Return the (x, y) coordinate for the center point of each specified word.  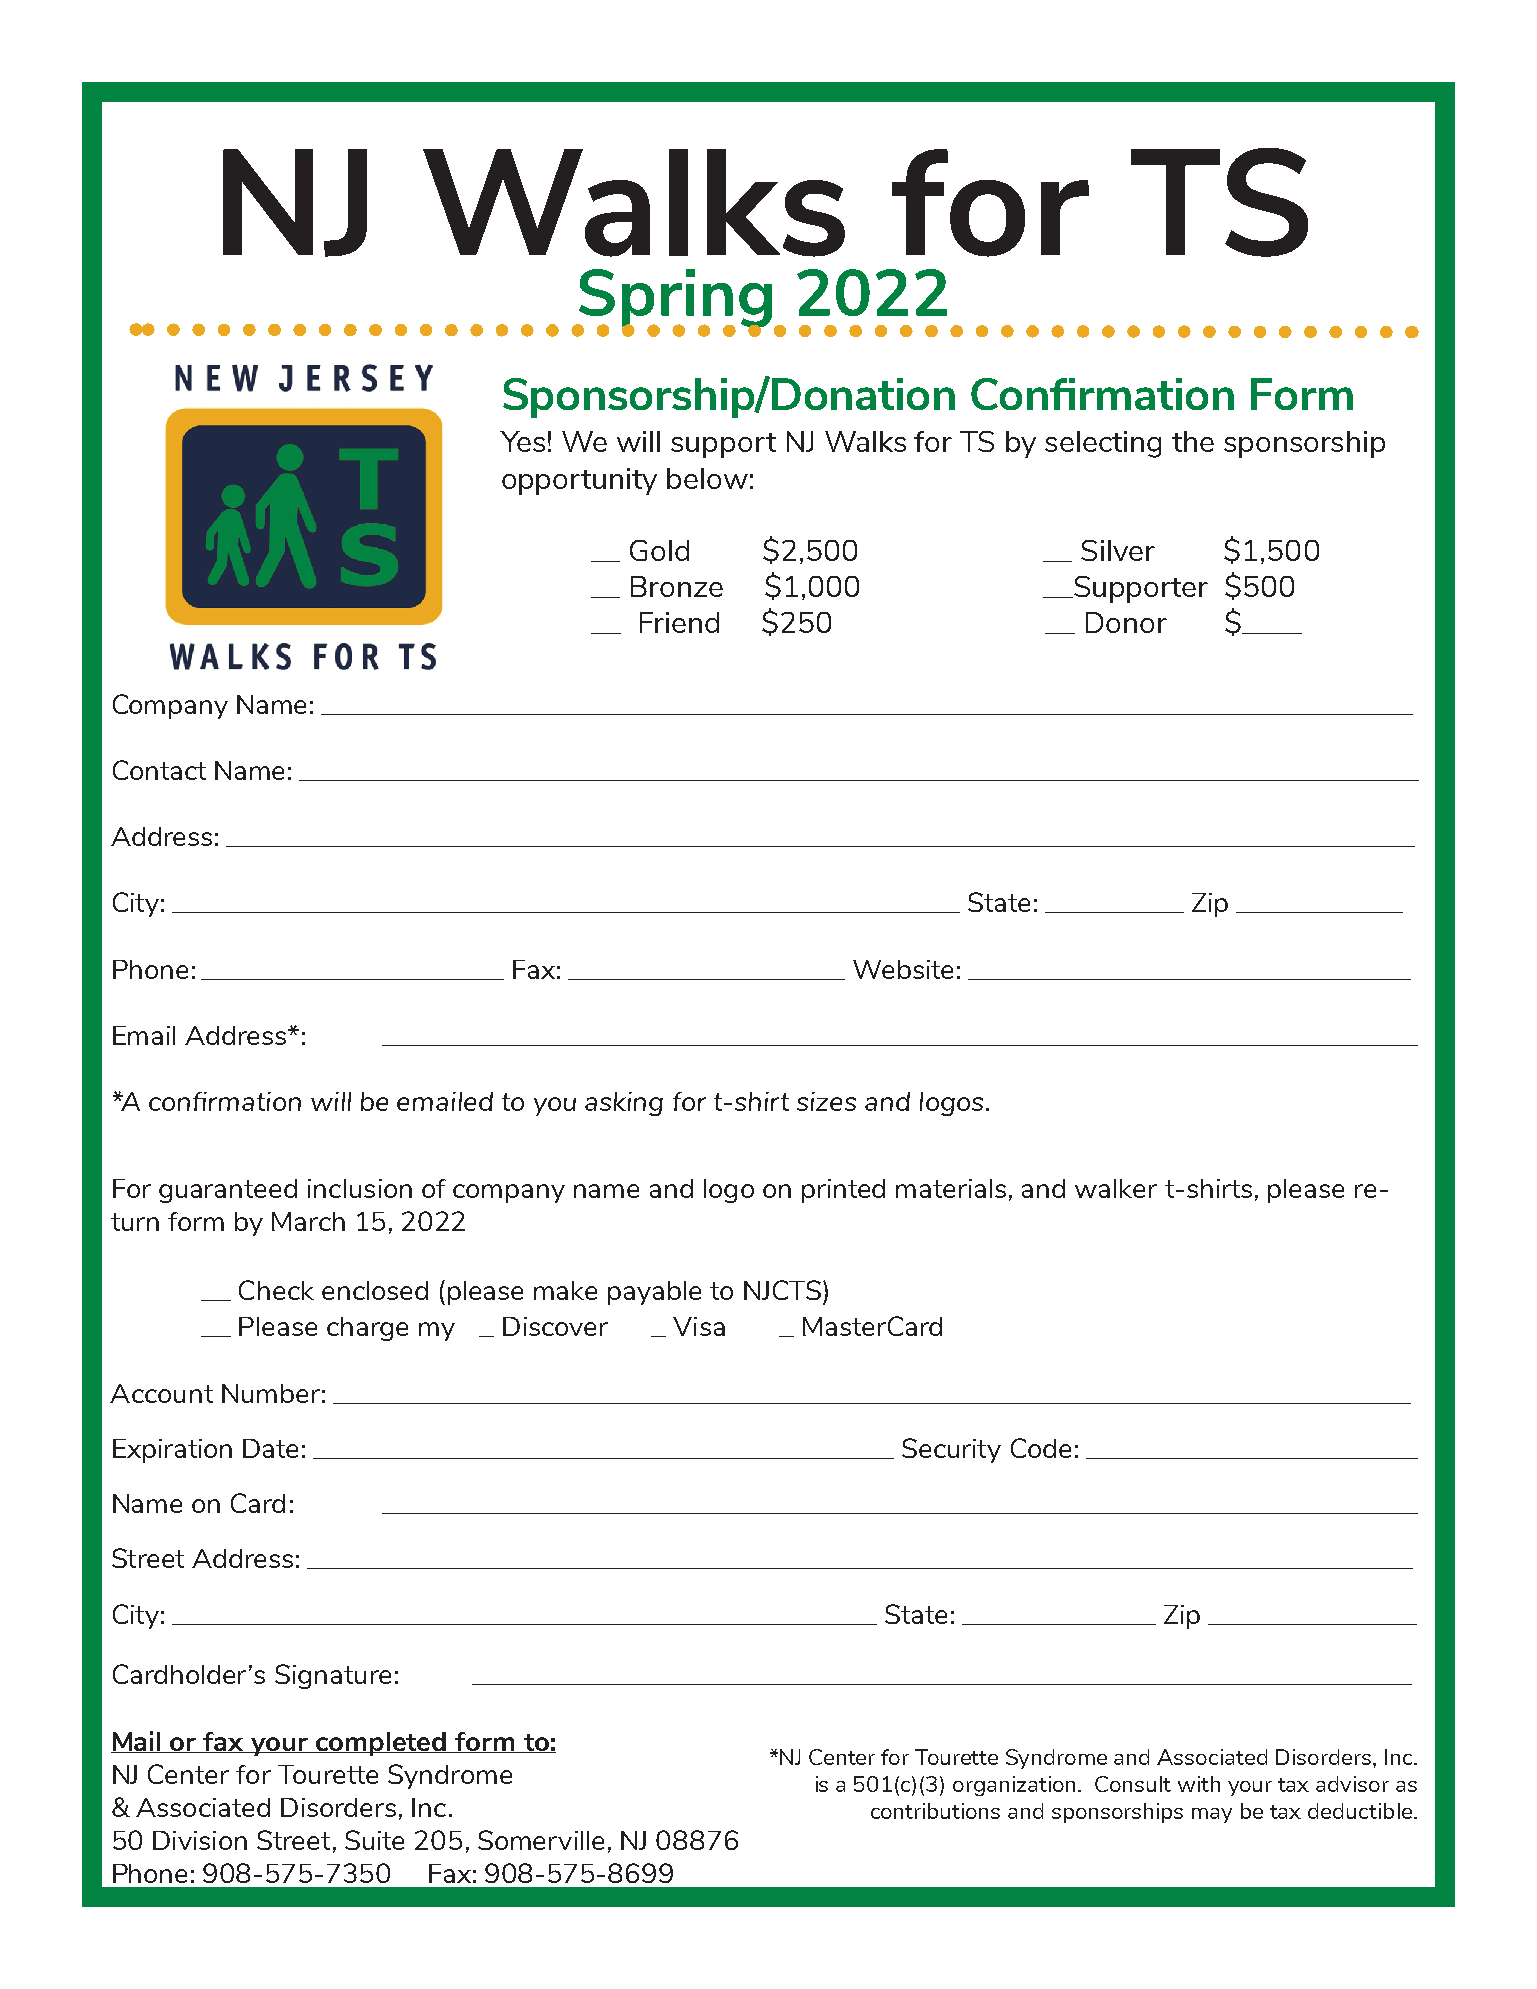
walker (1116, 1188)
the (1193, 441)
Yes (522, 441)
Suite (374, 1840)
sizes (826, 1101)
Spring (675, 299)
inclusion (360, 1188)
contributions (935, 1811)
